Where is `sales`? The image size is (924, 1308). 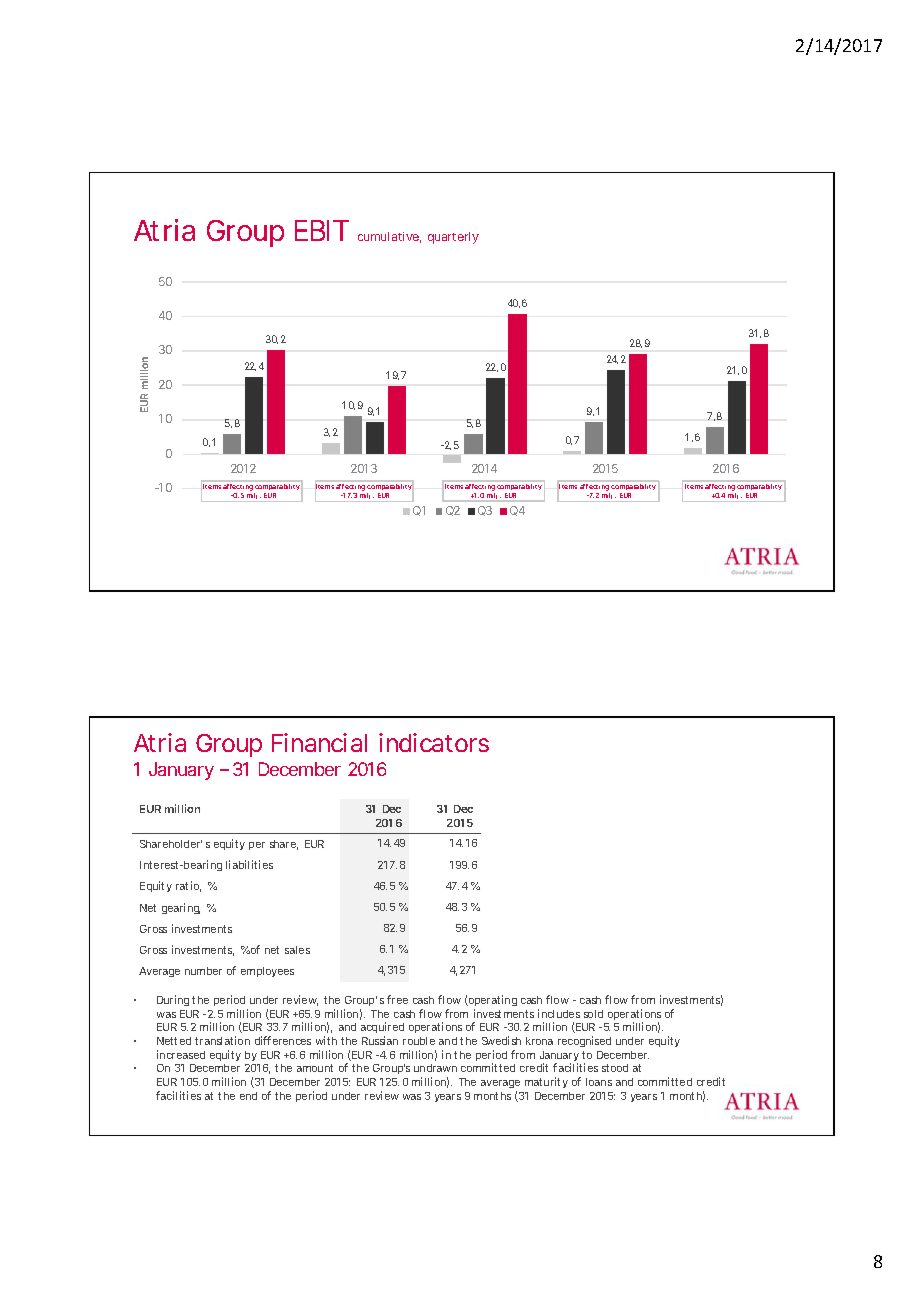 sales is located at coordinates (297, 950).
